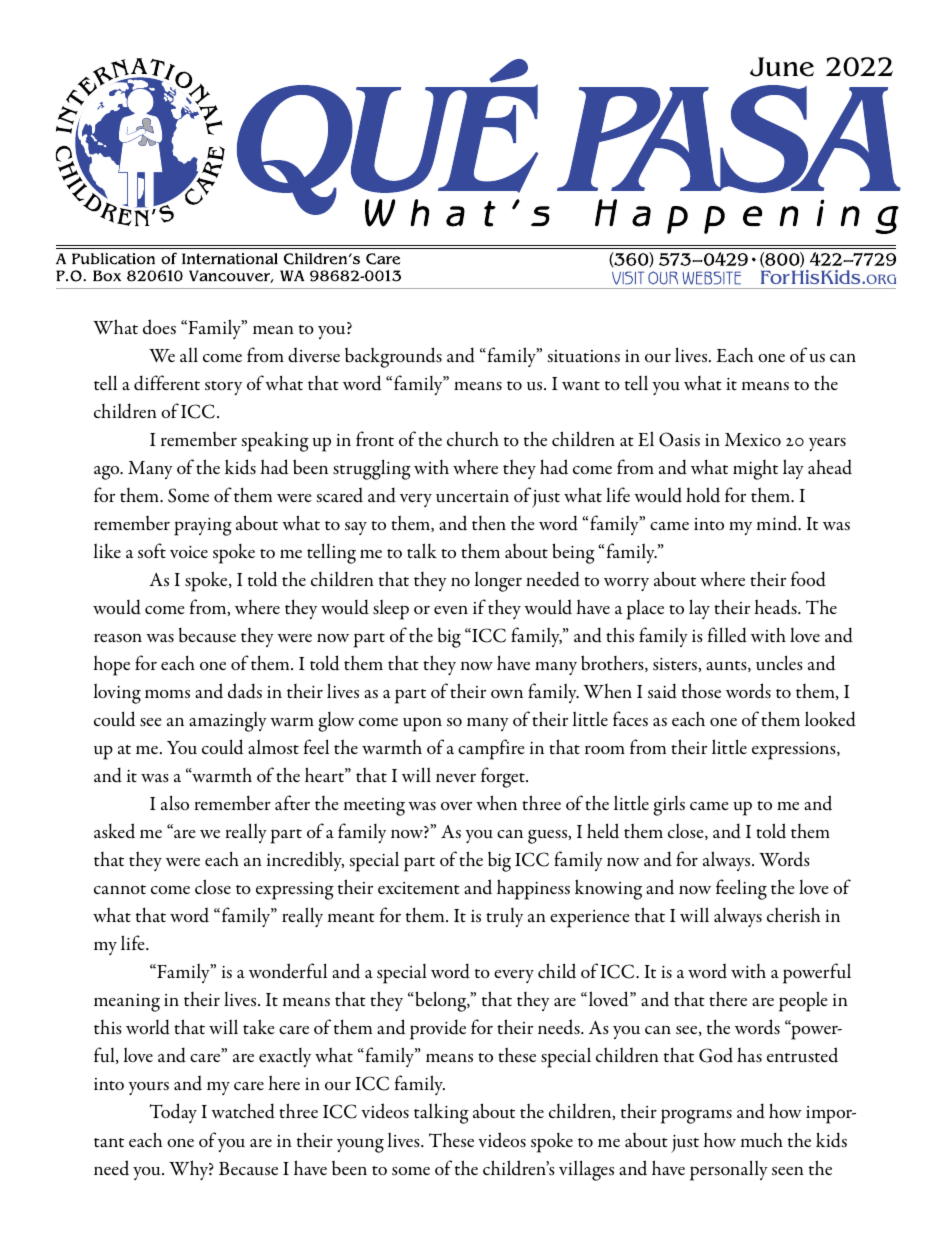  What do you see at coordinates (120, 889) in the image?
I see `cannot` at bounding box center [120, 889].
